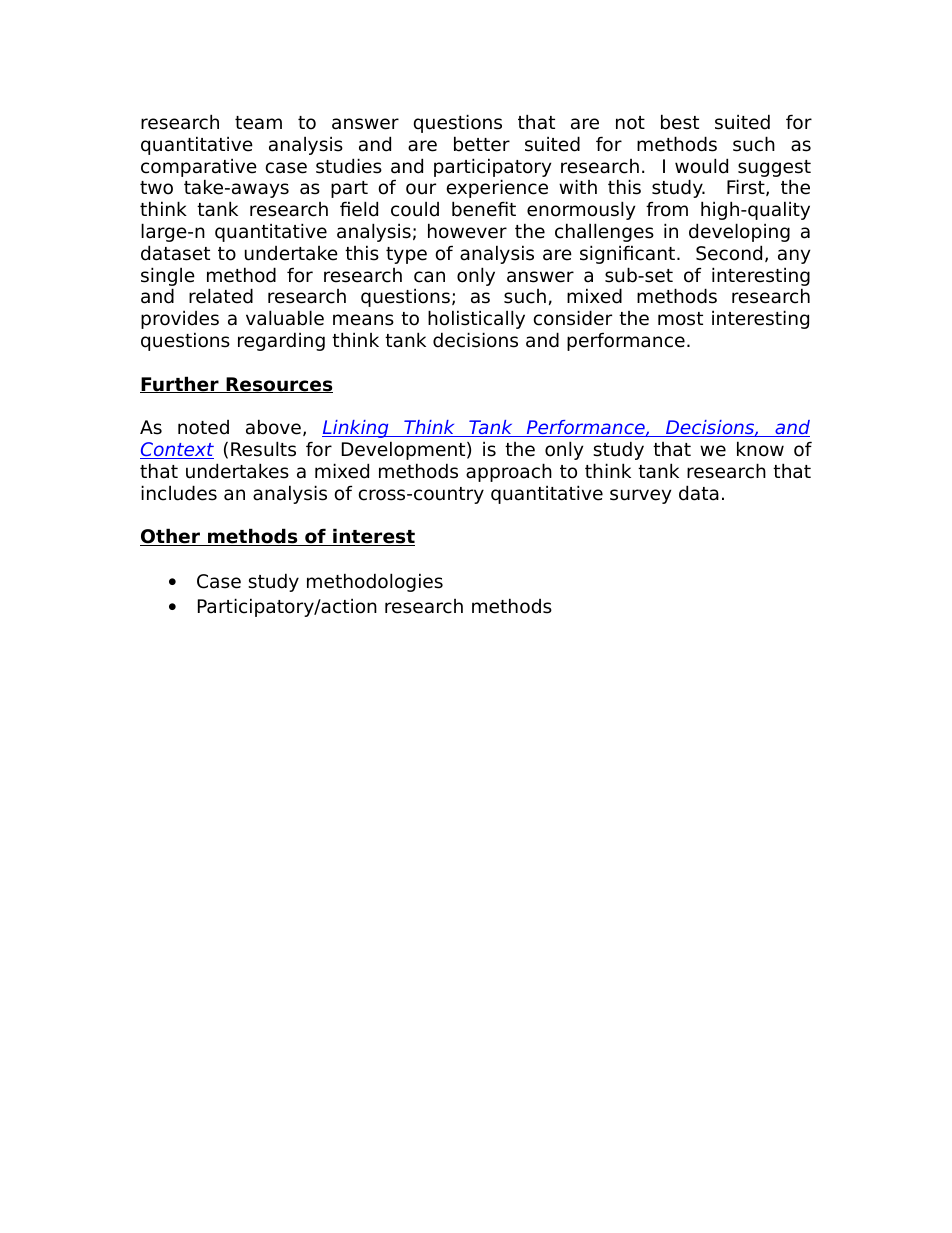 The height and width of the image is (1233, 952). I want to click on better, so click(482, 144).
